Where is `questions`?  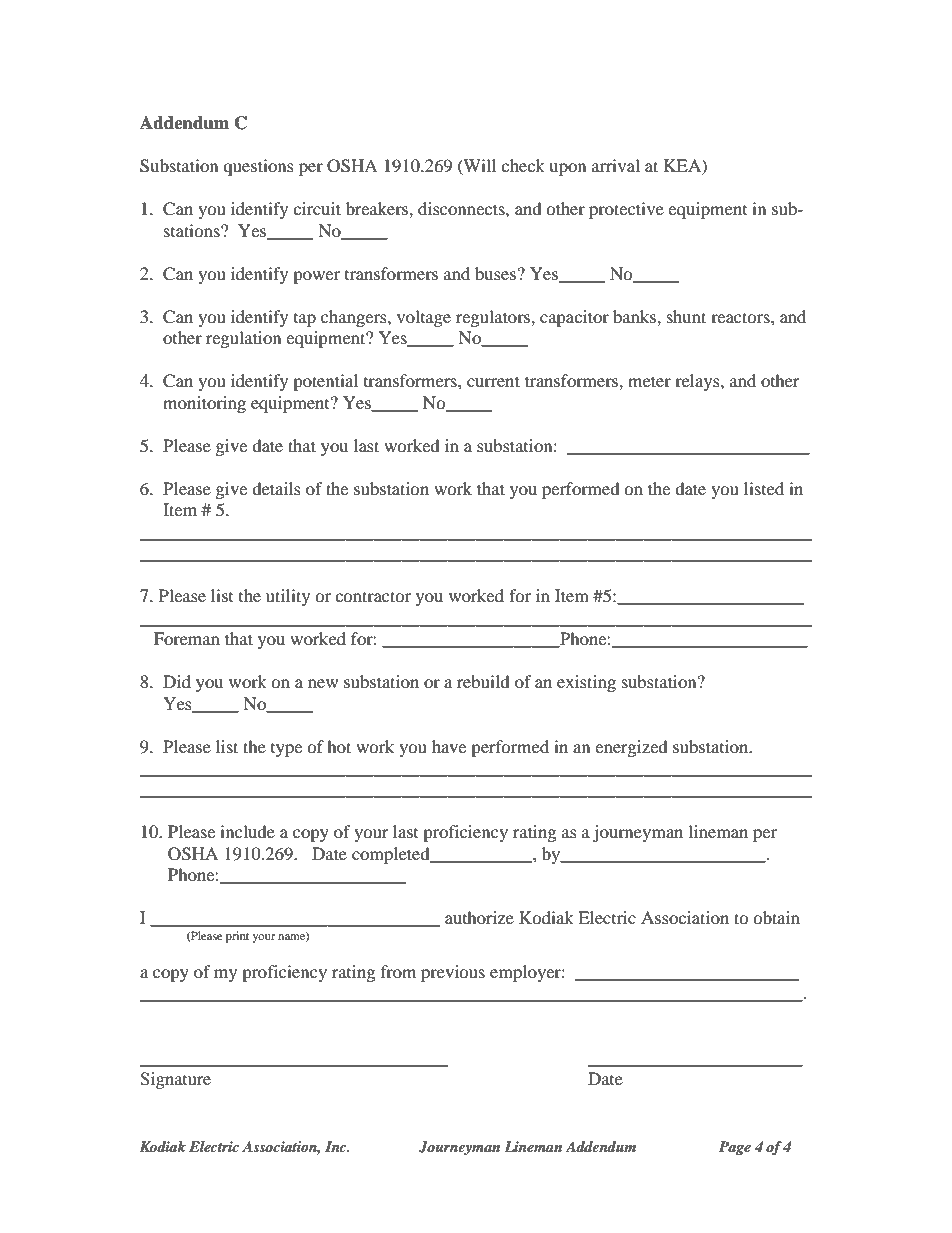
questions is located at coordinates (258, 167).
